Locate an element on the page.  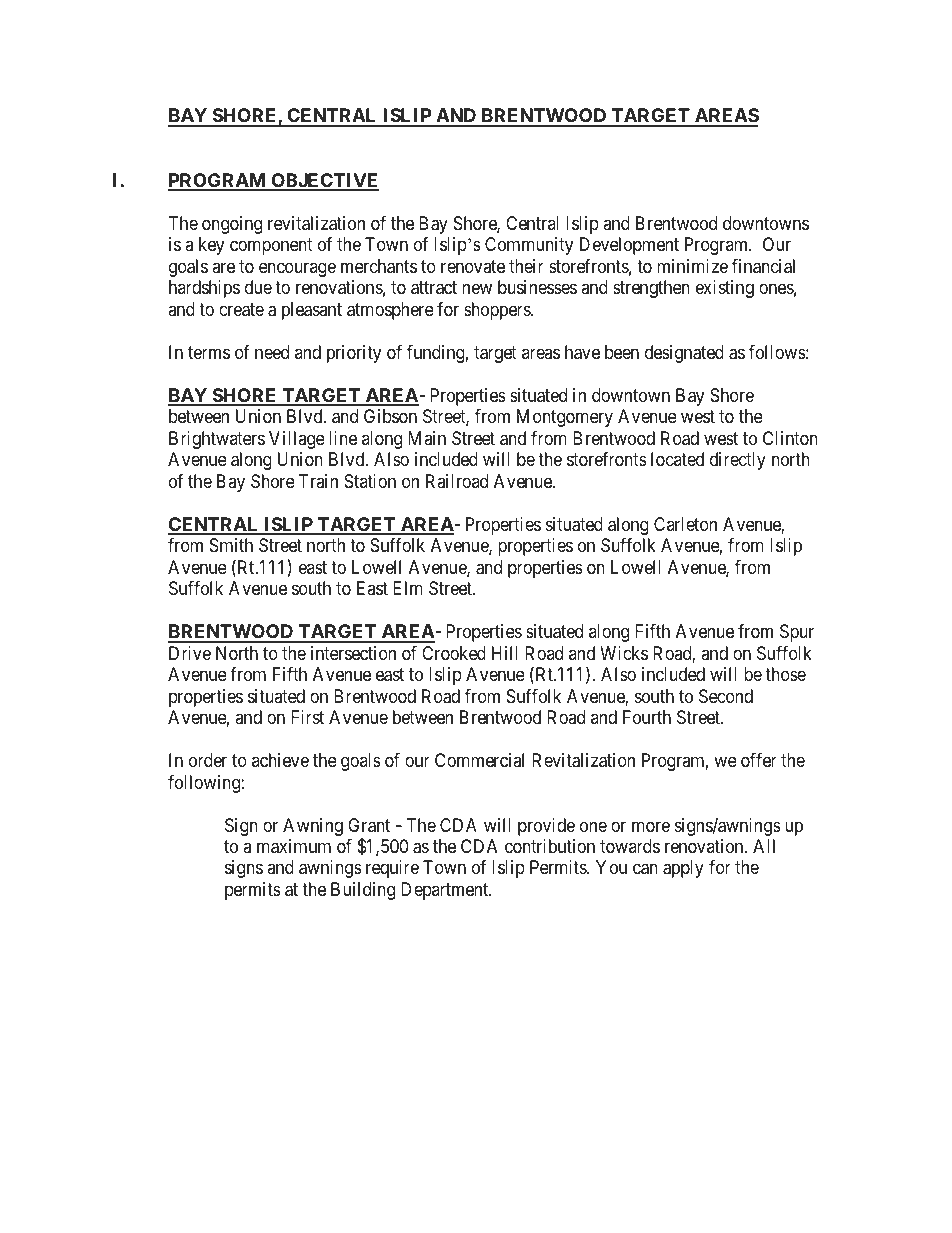
ongoing is located at coordinates (232, 225).
